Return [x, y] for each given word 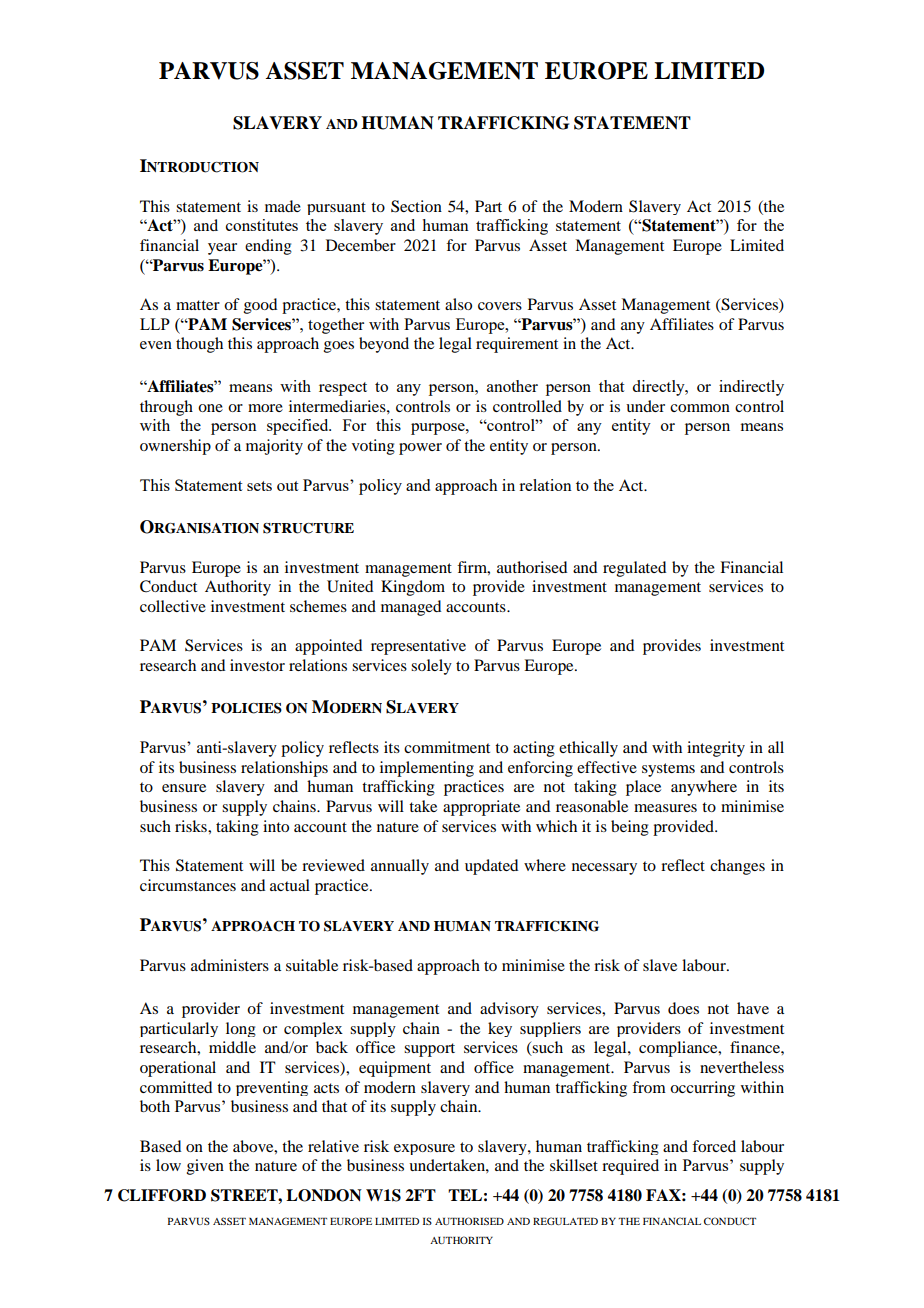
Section [416, 206]
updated [491, 867]
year [222, 249]
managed [411, 608]
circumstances [188, 885]
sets [259, 486]
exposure [424, 1149]
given [205, 1167]
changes [737, 867]
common [700, 408]
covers [500, 306]
